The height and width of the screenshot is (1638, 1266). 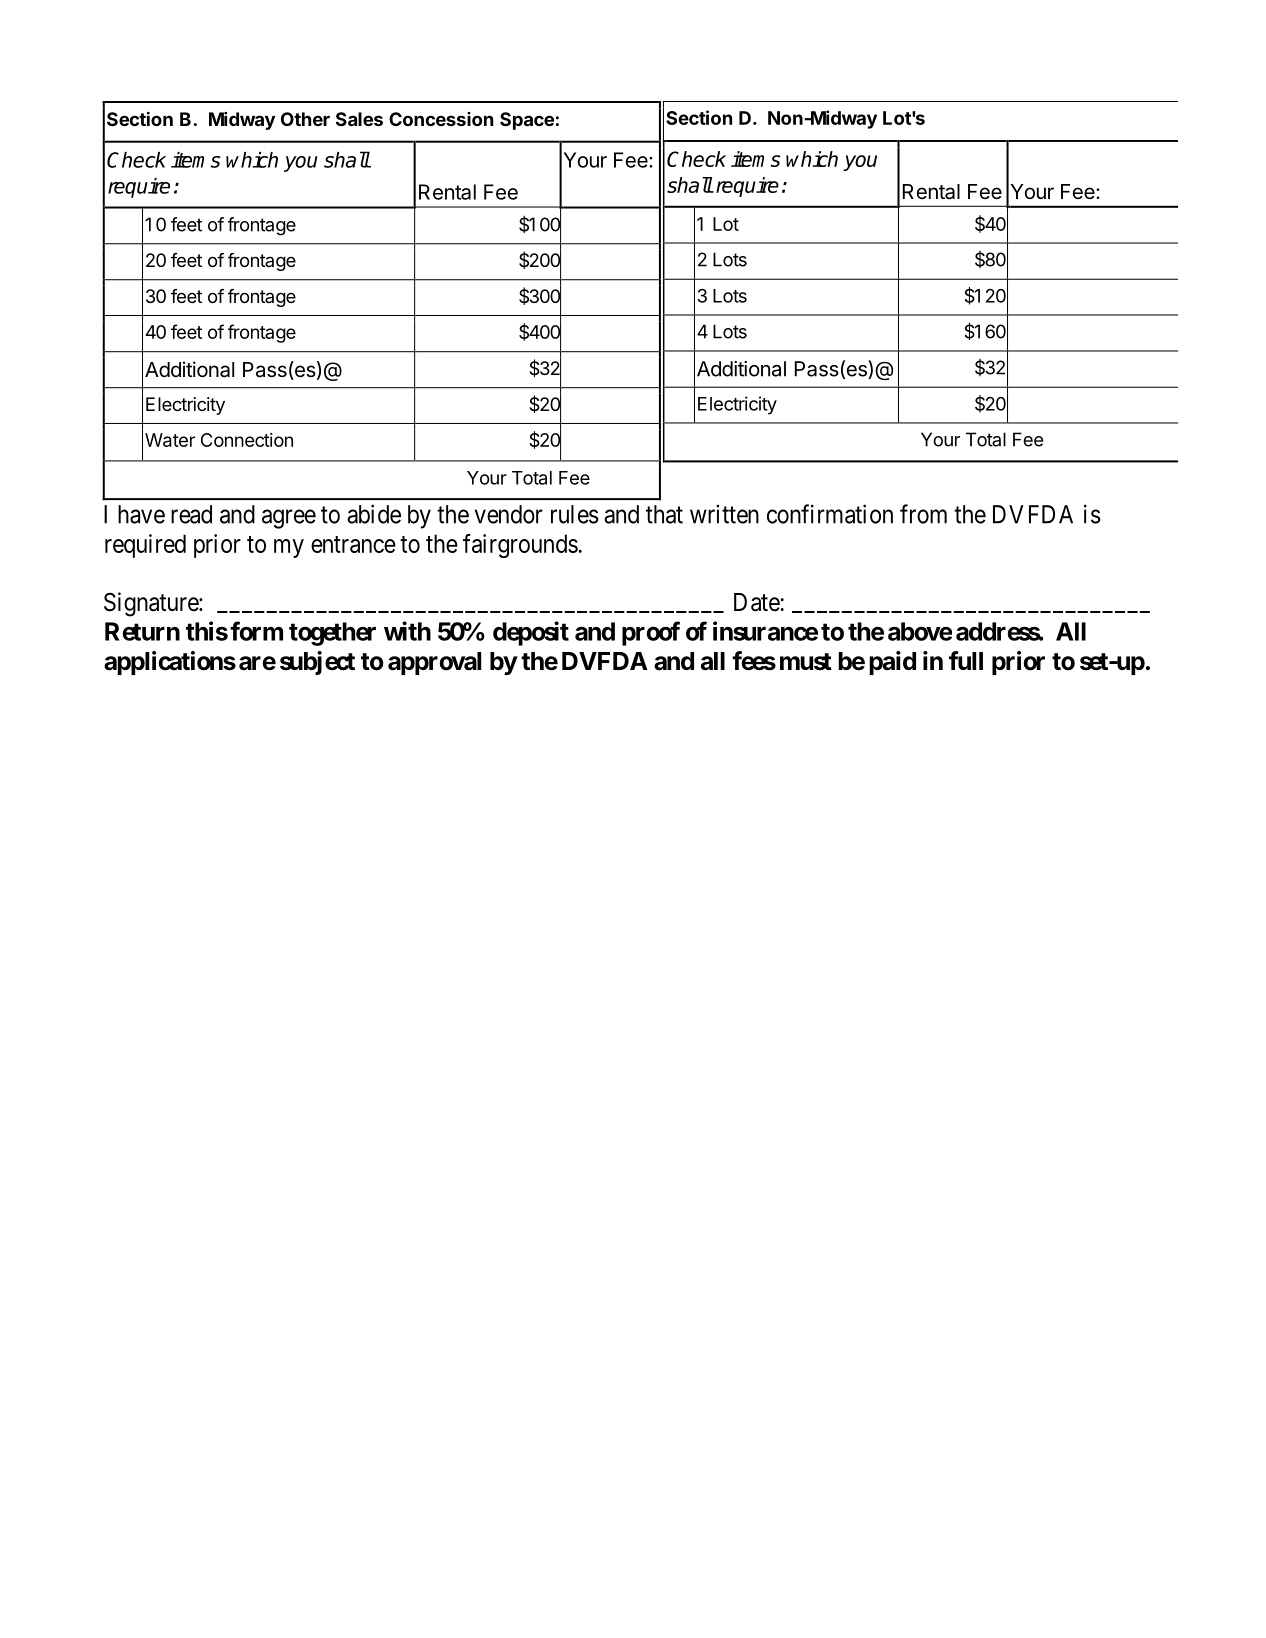 What do you see at coordinates (441, 119) in the screenshot?
I see `Concession` at bounding box center [441, 119].
